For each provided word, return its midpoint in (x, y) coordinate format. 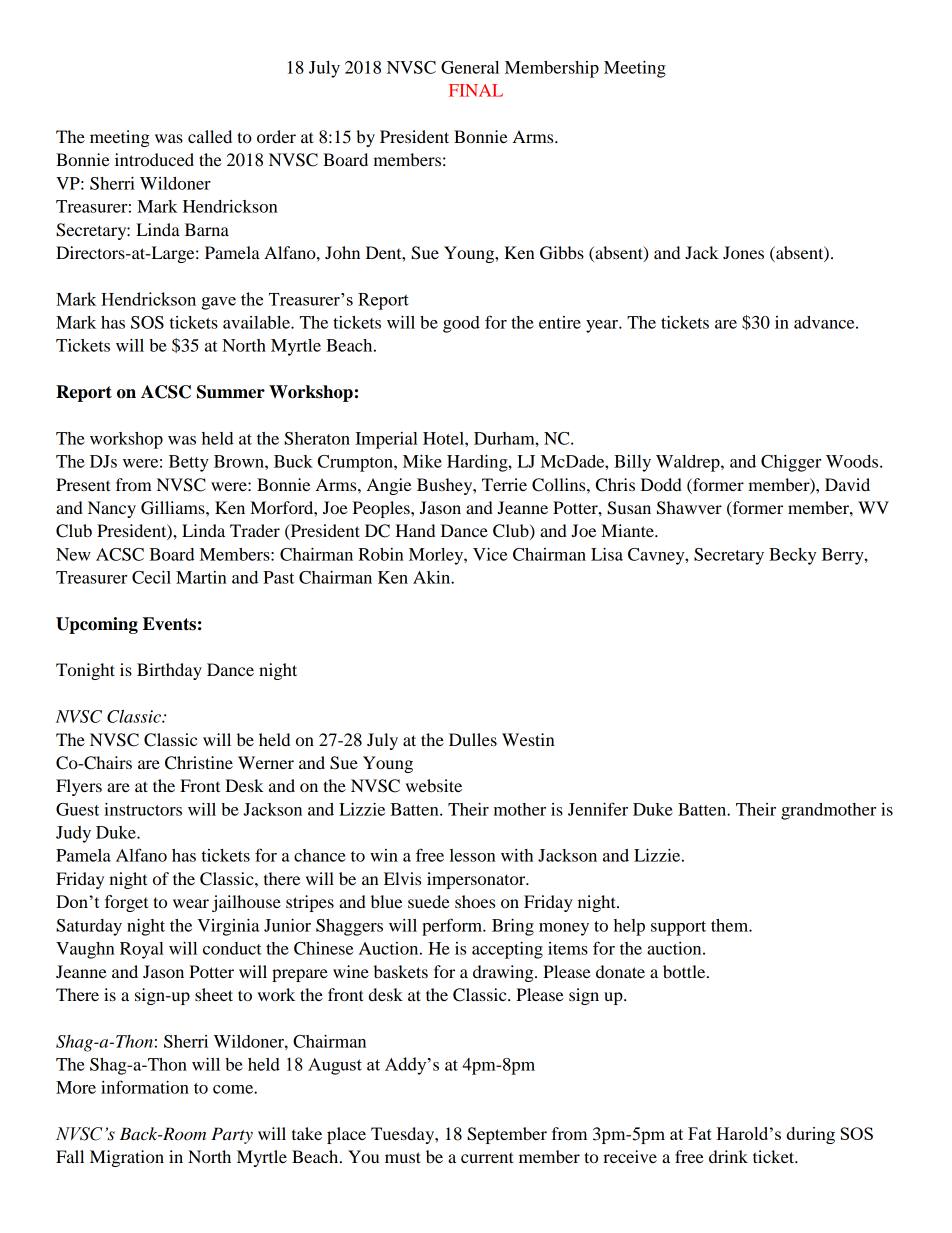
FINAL (476, 90)
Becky (792, 556)
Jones (743, 252)
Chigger (791, 463)
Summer (231, 392)
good (461, 324)
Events (169, 624)
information (145, 1087)
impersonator (477, 880)
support (678, 928)
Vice (490, 554)
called (210, 136)
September (507, 1135)
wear (191, 903)
